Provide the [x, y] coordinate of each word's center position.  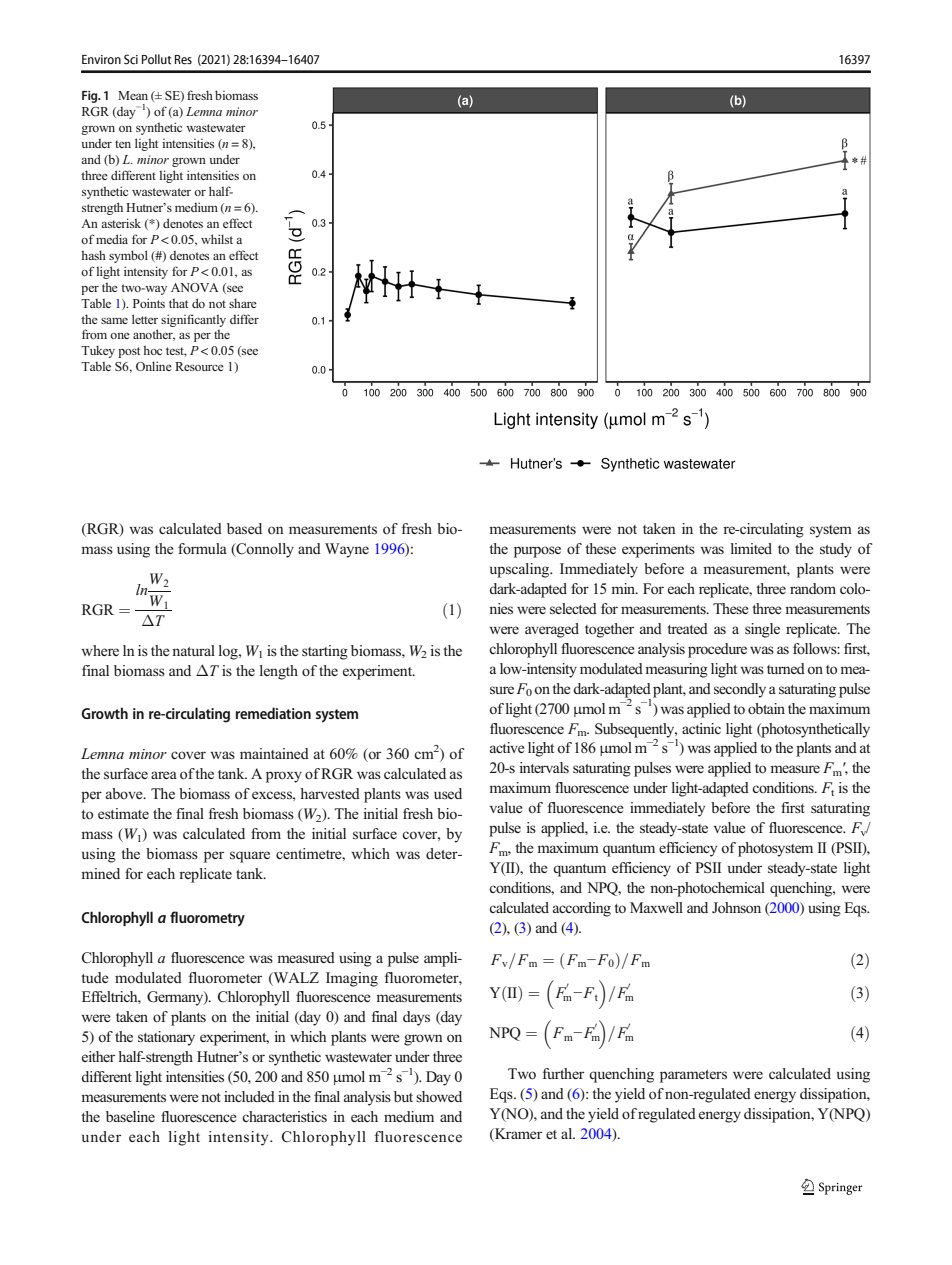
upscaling [521, 570]
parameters [693, 1076]
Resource [199, 366]
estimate [123, 813]
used [448, 793]
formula [202, 548]
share [243, 303]
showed [439, 1096]
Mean [133, 95]
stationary [166, 1038]
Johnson [736, 908]
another [154, 335]
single [762, 630]
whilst [217, 239]
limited [751, 548]
